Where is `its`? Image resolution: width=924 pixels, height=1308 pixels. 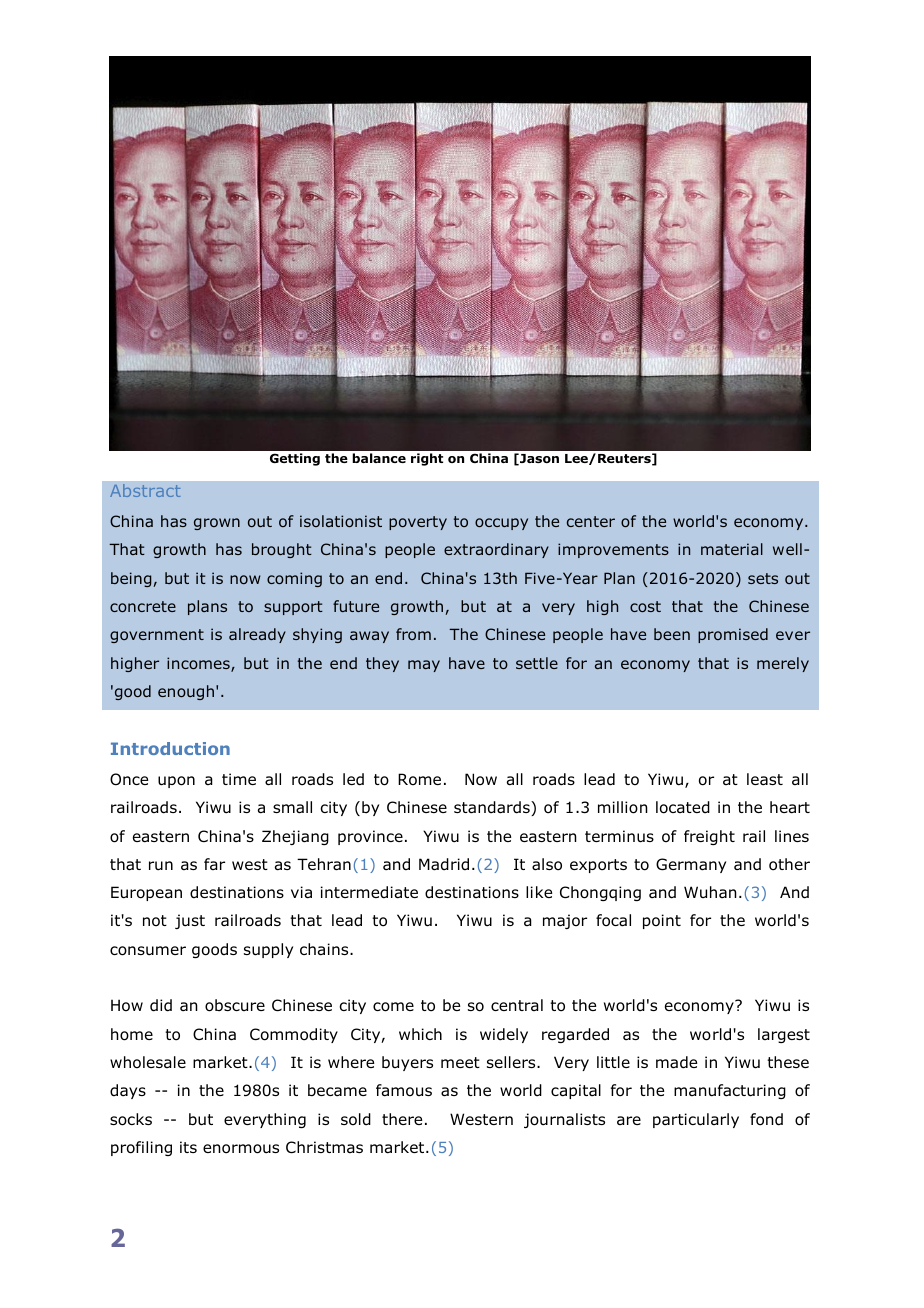
its is located at coordinates (188, 1147).
